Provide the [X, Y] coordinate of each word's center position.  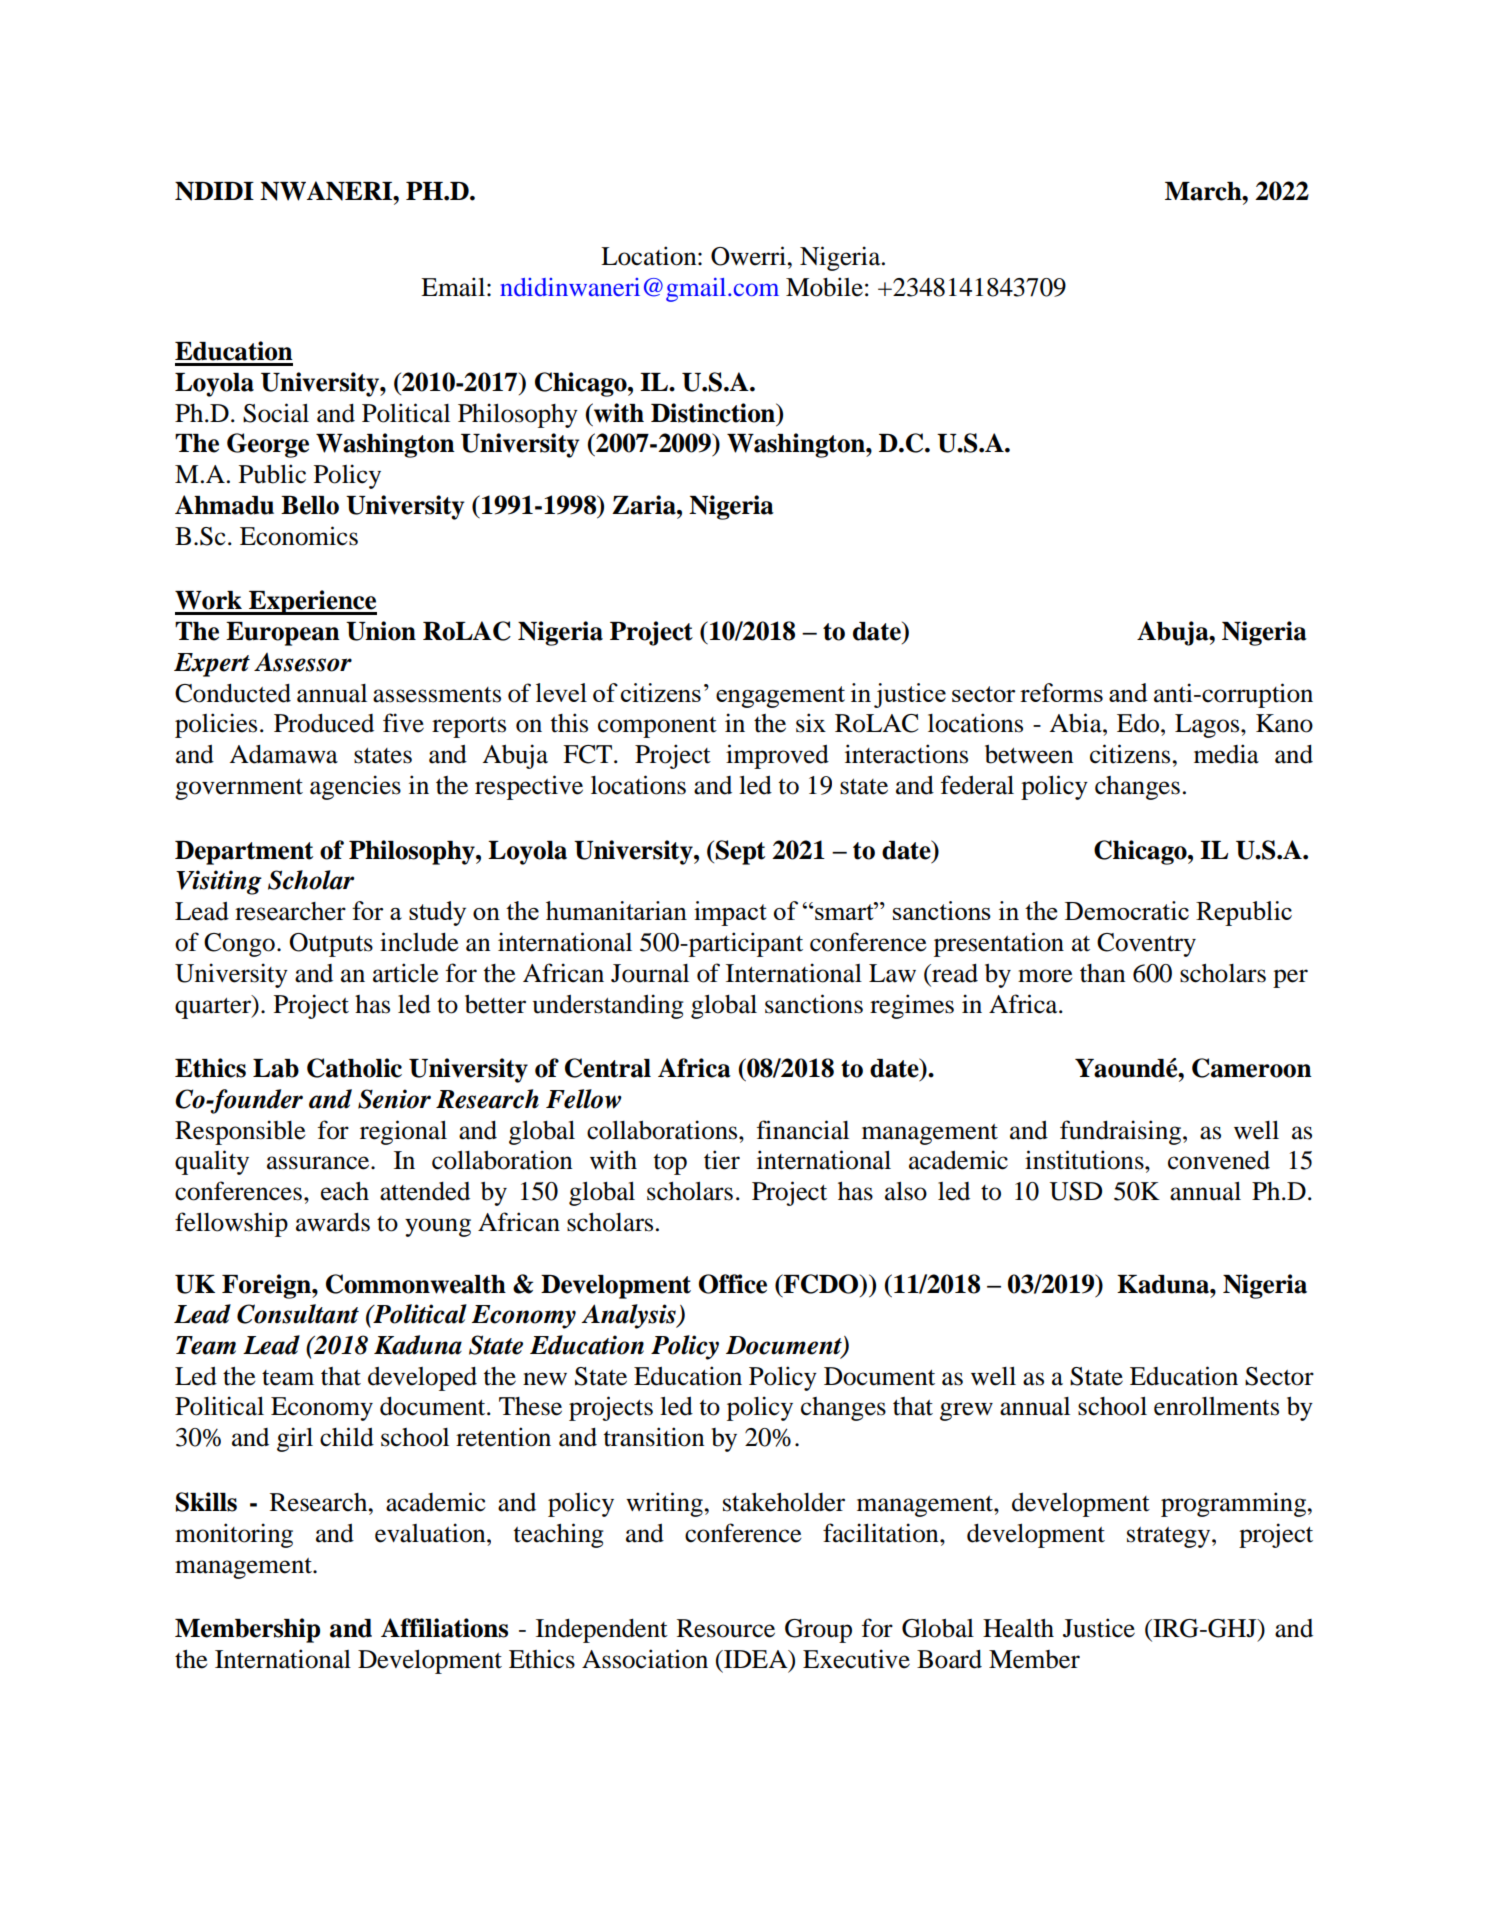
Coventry [1146, 945]
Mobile [824, 287]
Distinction [714, 413]
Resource [726, 1628]
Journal [650, 973]
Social [276, 413]
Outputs [331, 945]
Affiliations [444, 1628]
